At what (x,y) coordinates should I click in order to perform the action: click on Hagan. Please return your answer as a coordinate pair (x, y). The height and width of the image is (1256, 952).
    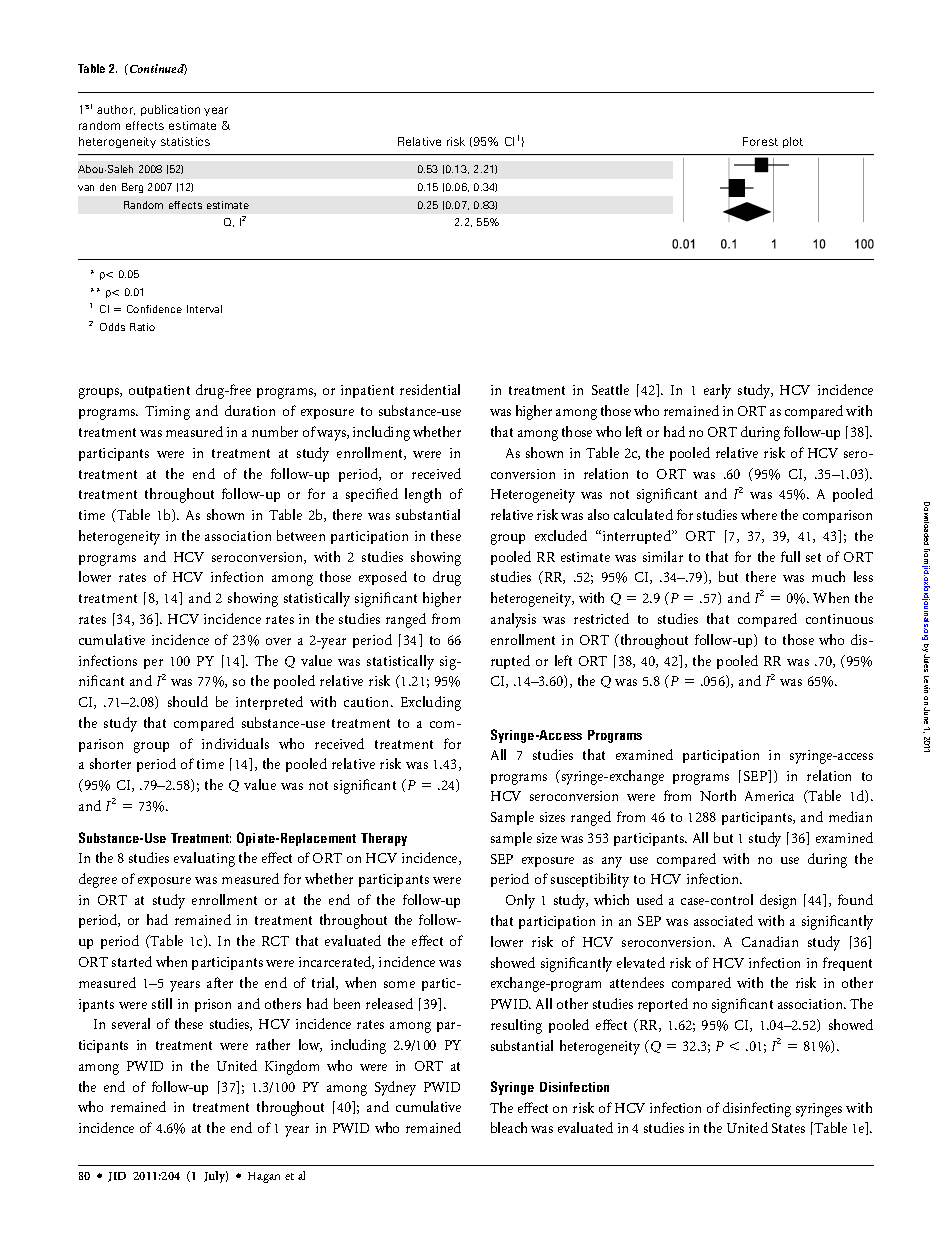
    Looking at the image, I should click on (264, 1177).
